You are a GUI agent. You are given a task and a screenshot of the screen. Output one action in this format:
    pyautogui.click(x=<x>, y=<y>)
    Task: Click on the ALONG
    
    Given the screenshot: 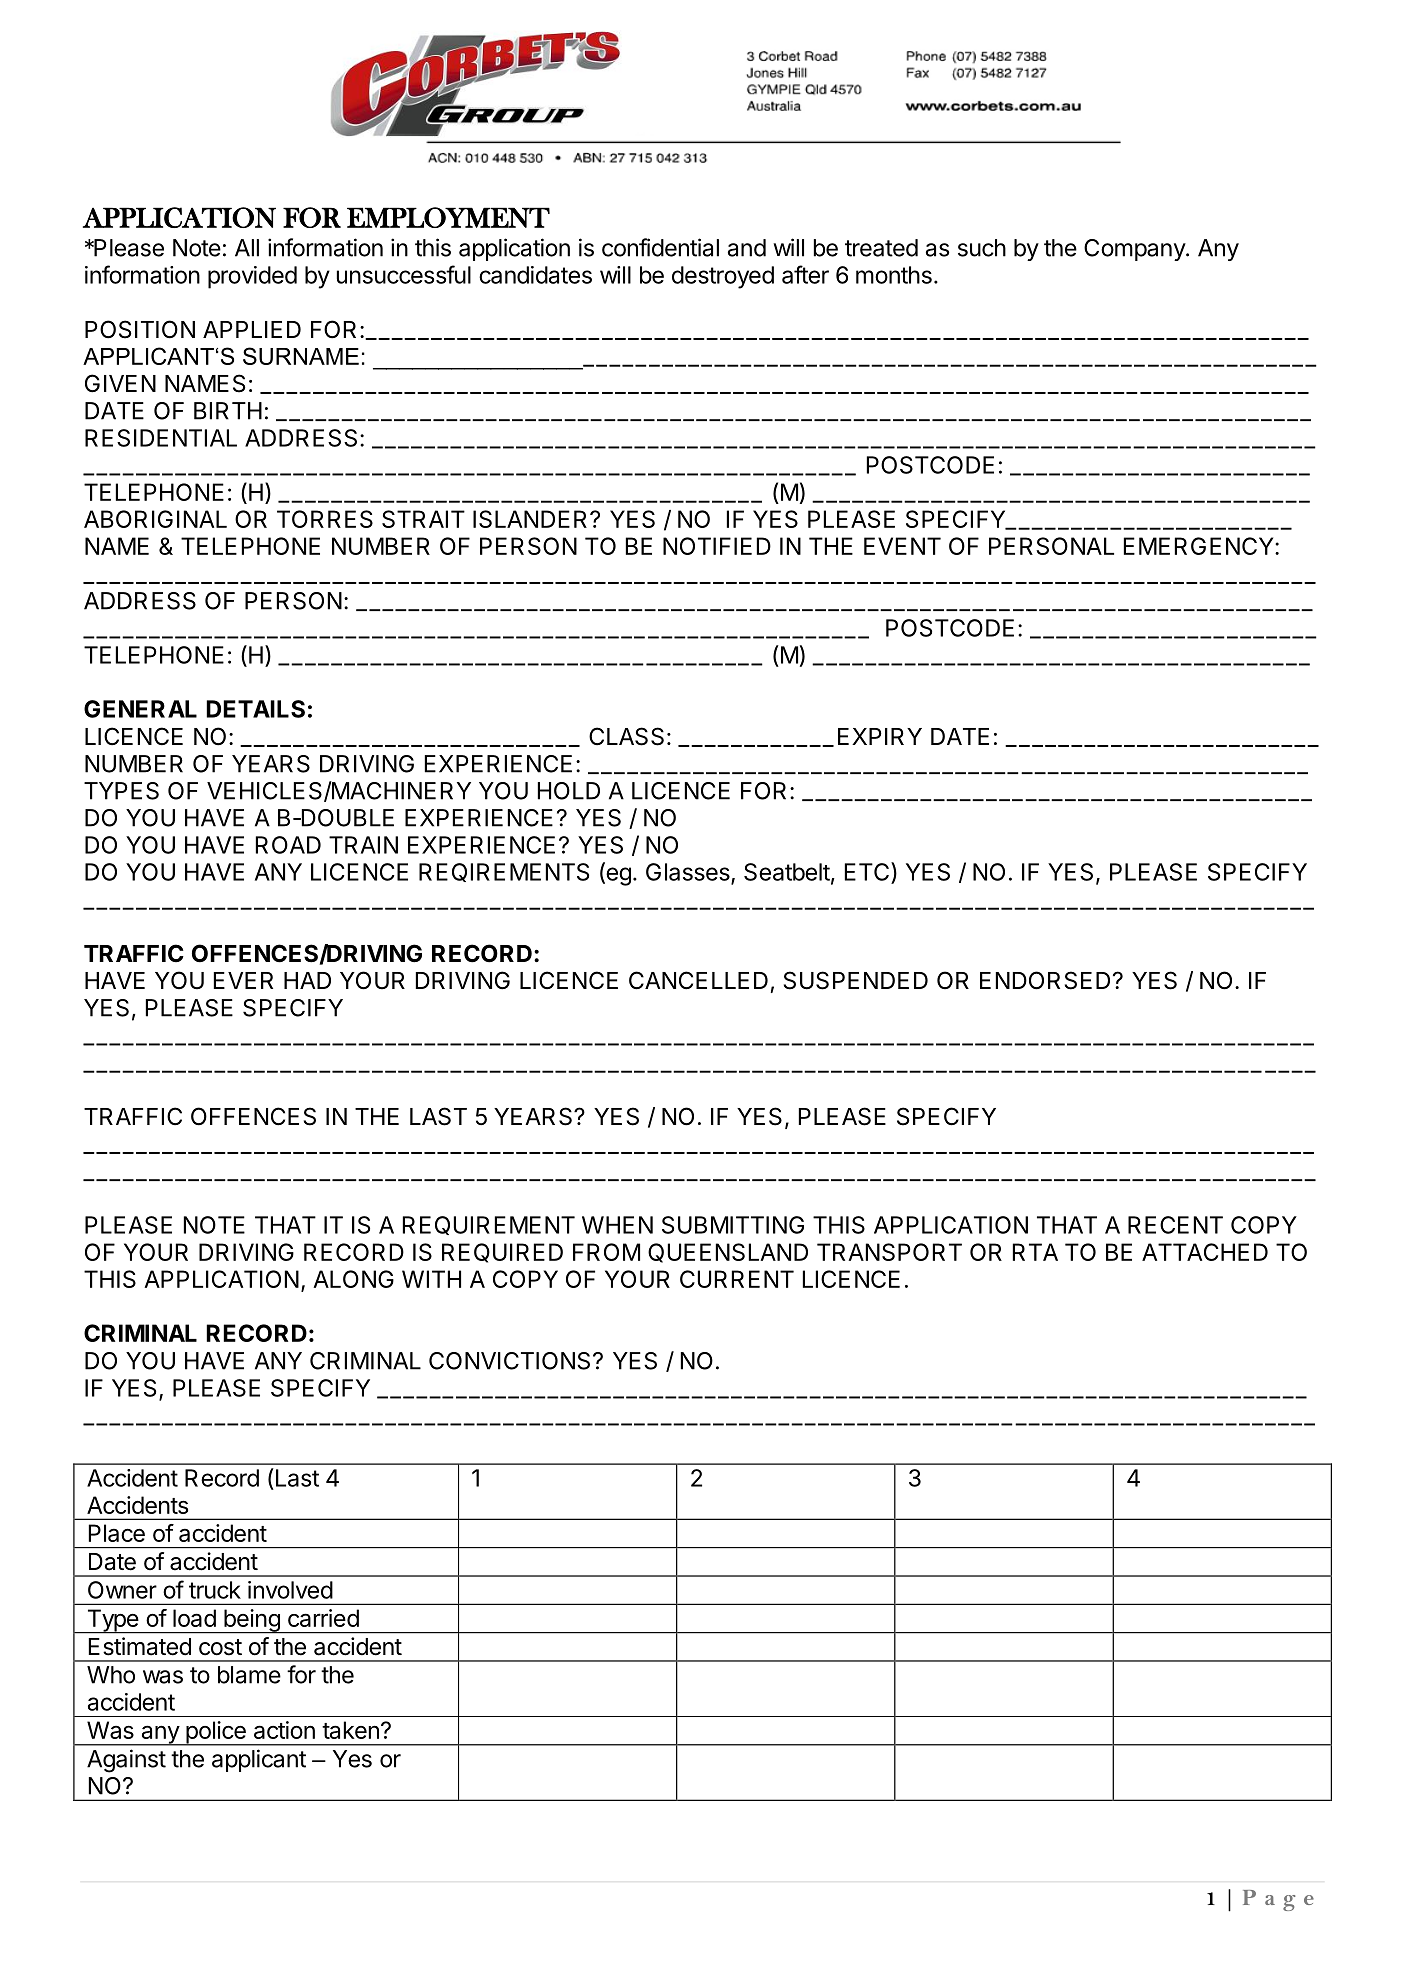 What is the action you would take?
    pyautogui.click(x=353, y=1279)
